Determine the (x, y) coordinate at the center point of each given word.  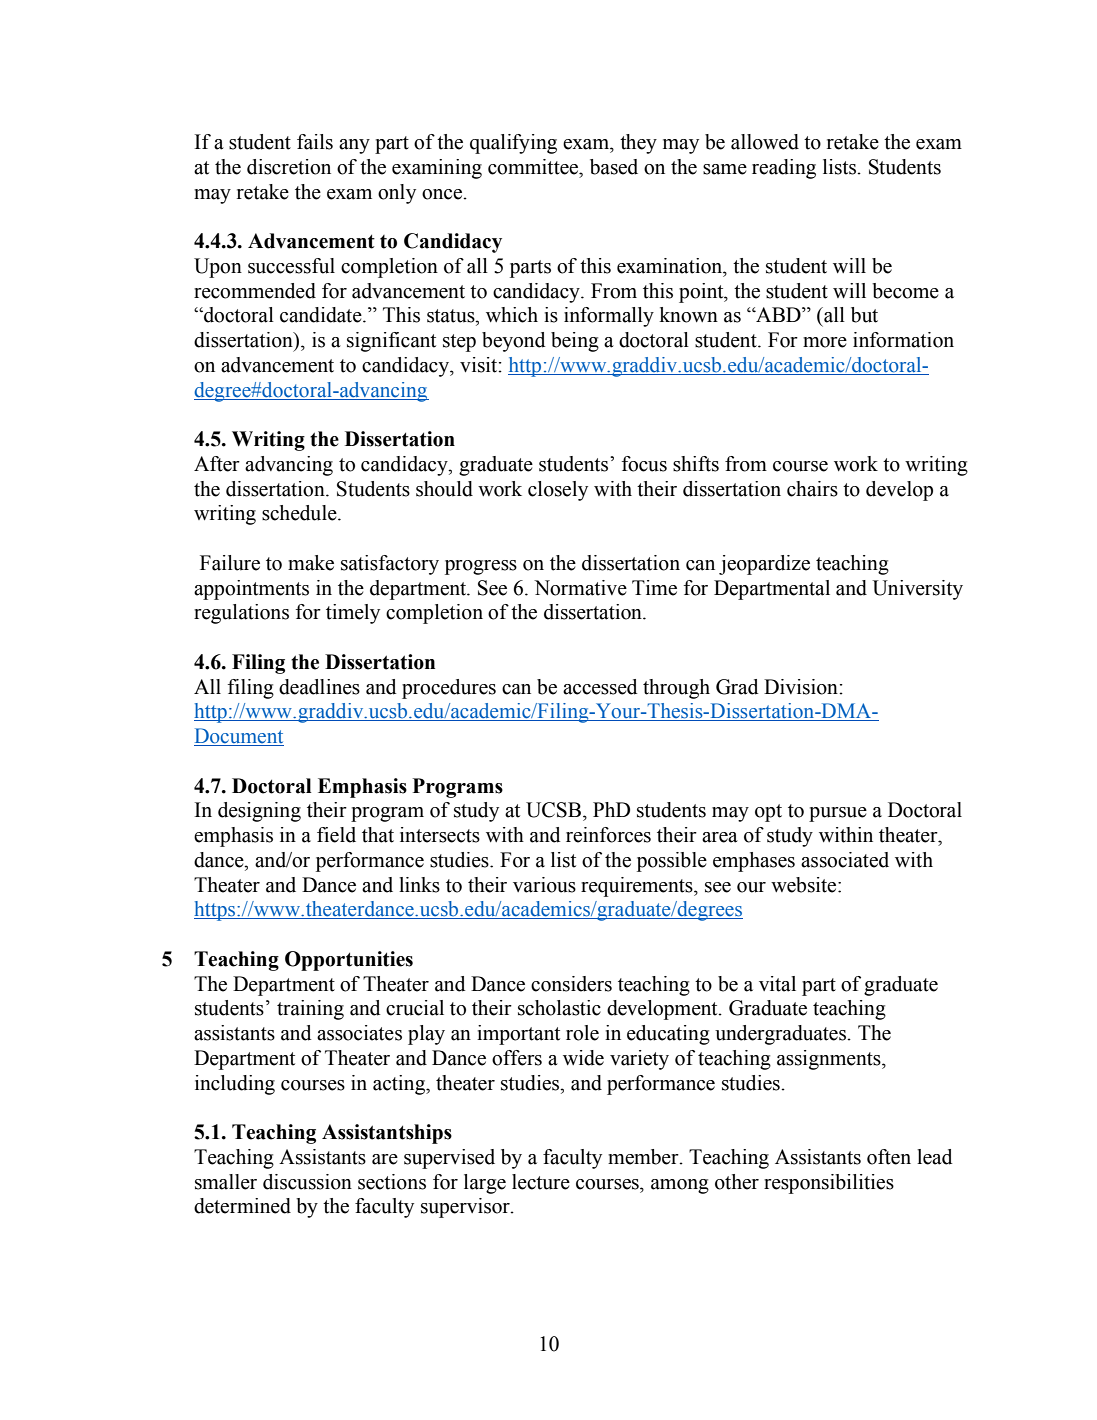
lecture (541, 1182)
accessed (600, 687)
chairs (812, 489)
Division (802, 687)
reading (784, 169)
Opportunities (349, 961)
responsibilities (829, 1184)
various (544, 885)
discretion (289, 167)
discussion (307, 1182)
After (217, 464)
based (614, 167)
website (805, 885)
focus (644, 464)
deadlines (319, 687)
